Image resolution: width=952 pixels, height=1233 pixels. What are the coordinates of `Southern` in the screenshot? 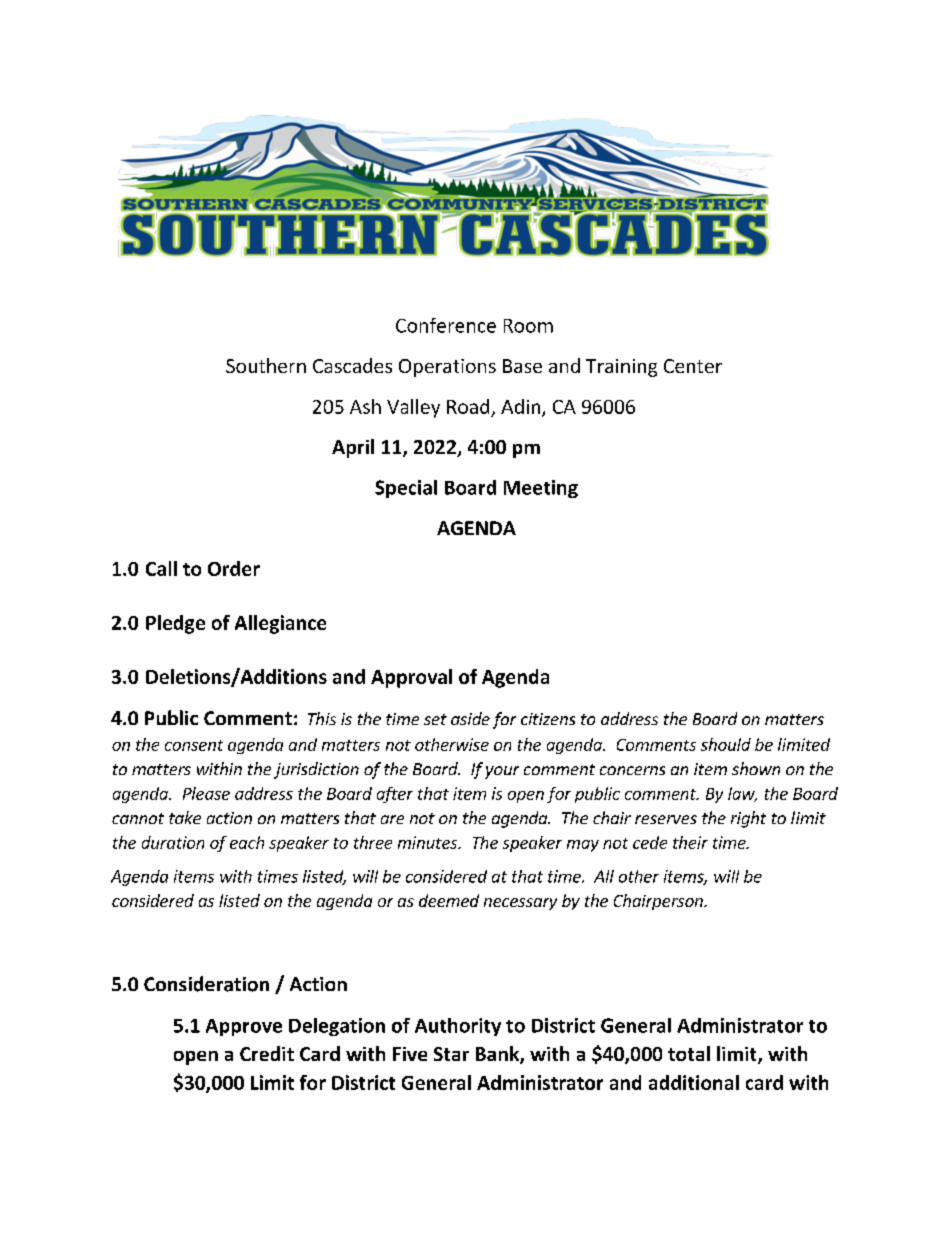 It's located at (266, 365).
